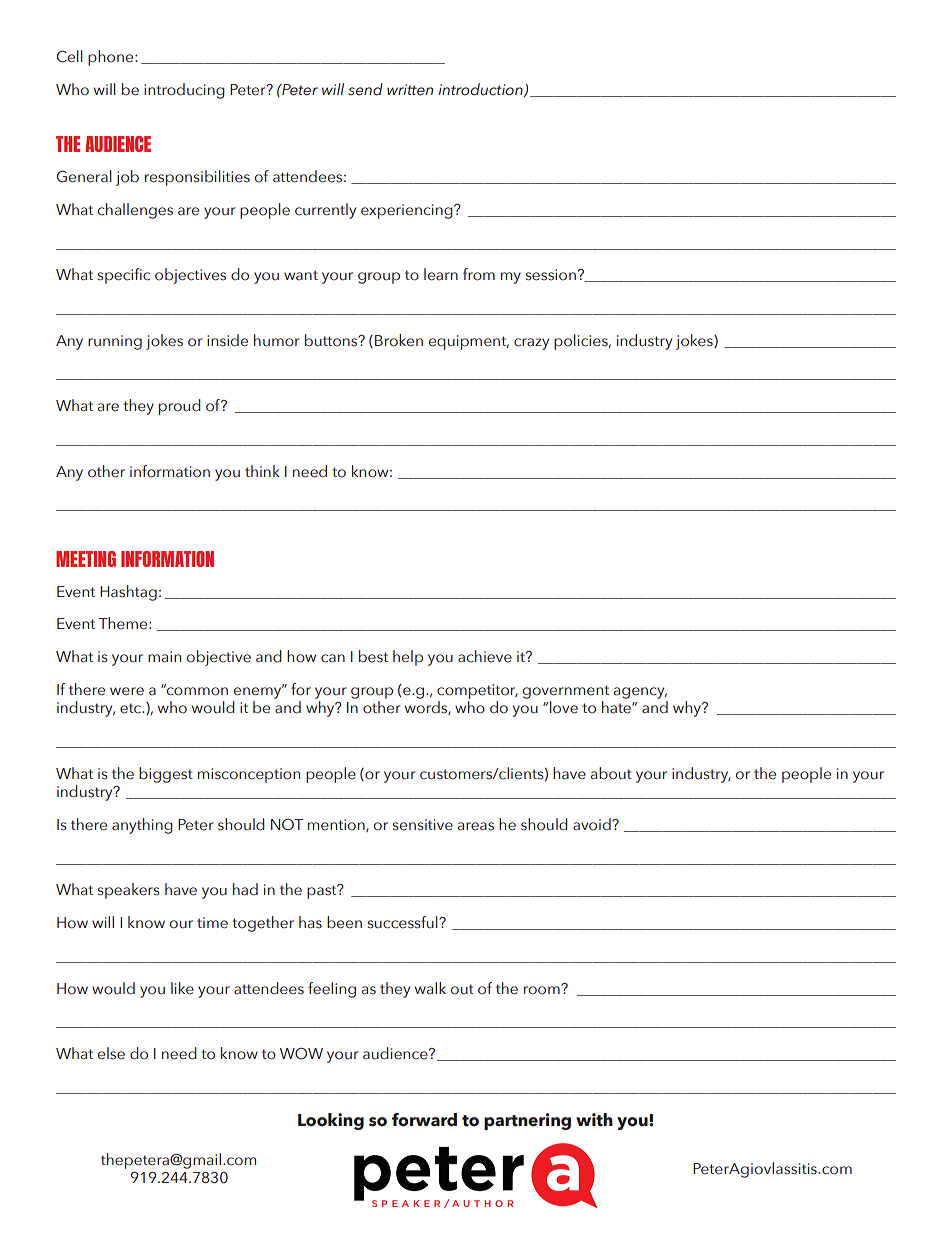 Image resolution: width=952 pixels, height=1233 pixels. What do you see at coordinates (142, 826) in the screenshot?
I see `anything` at bounding box center [142, 826].
